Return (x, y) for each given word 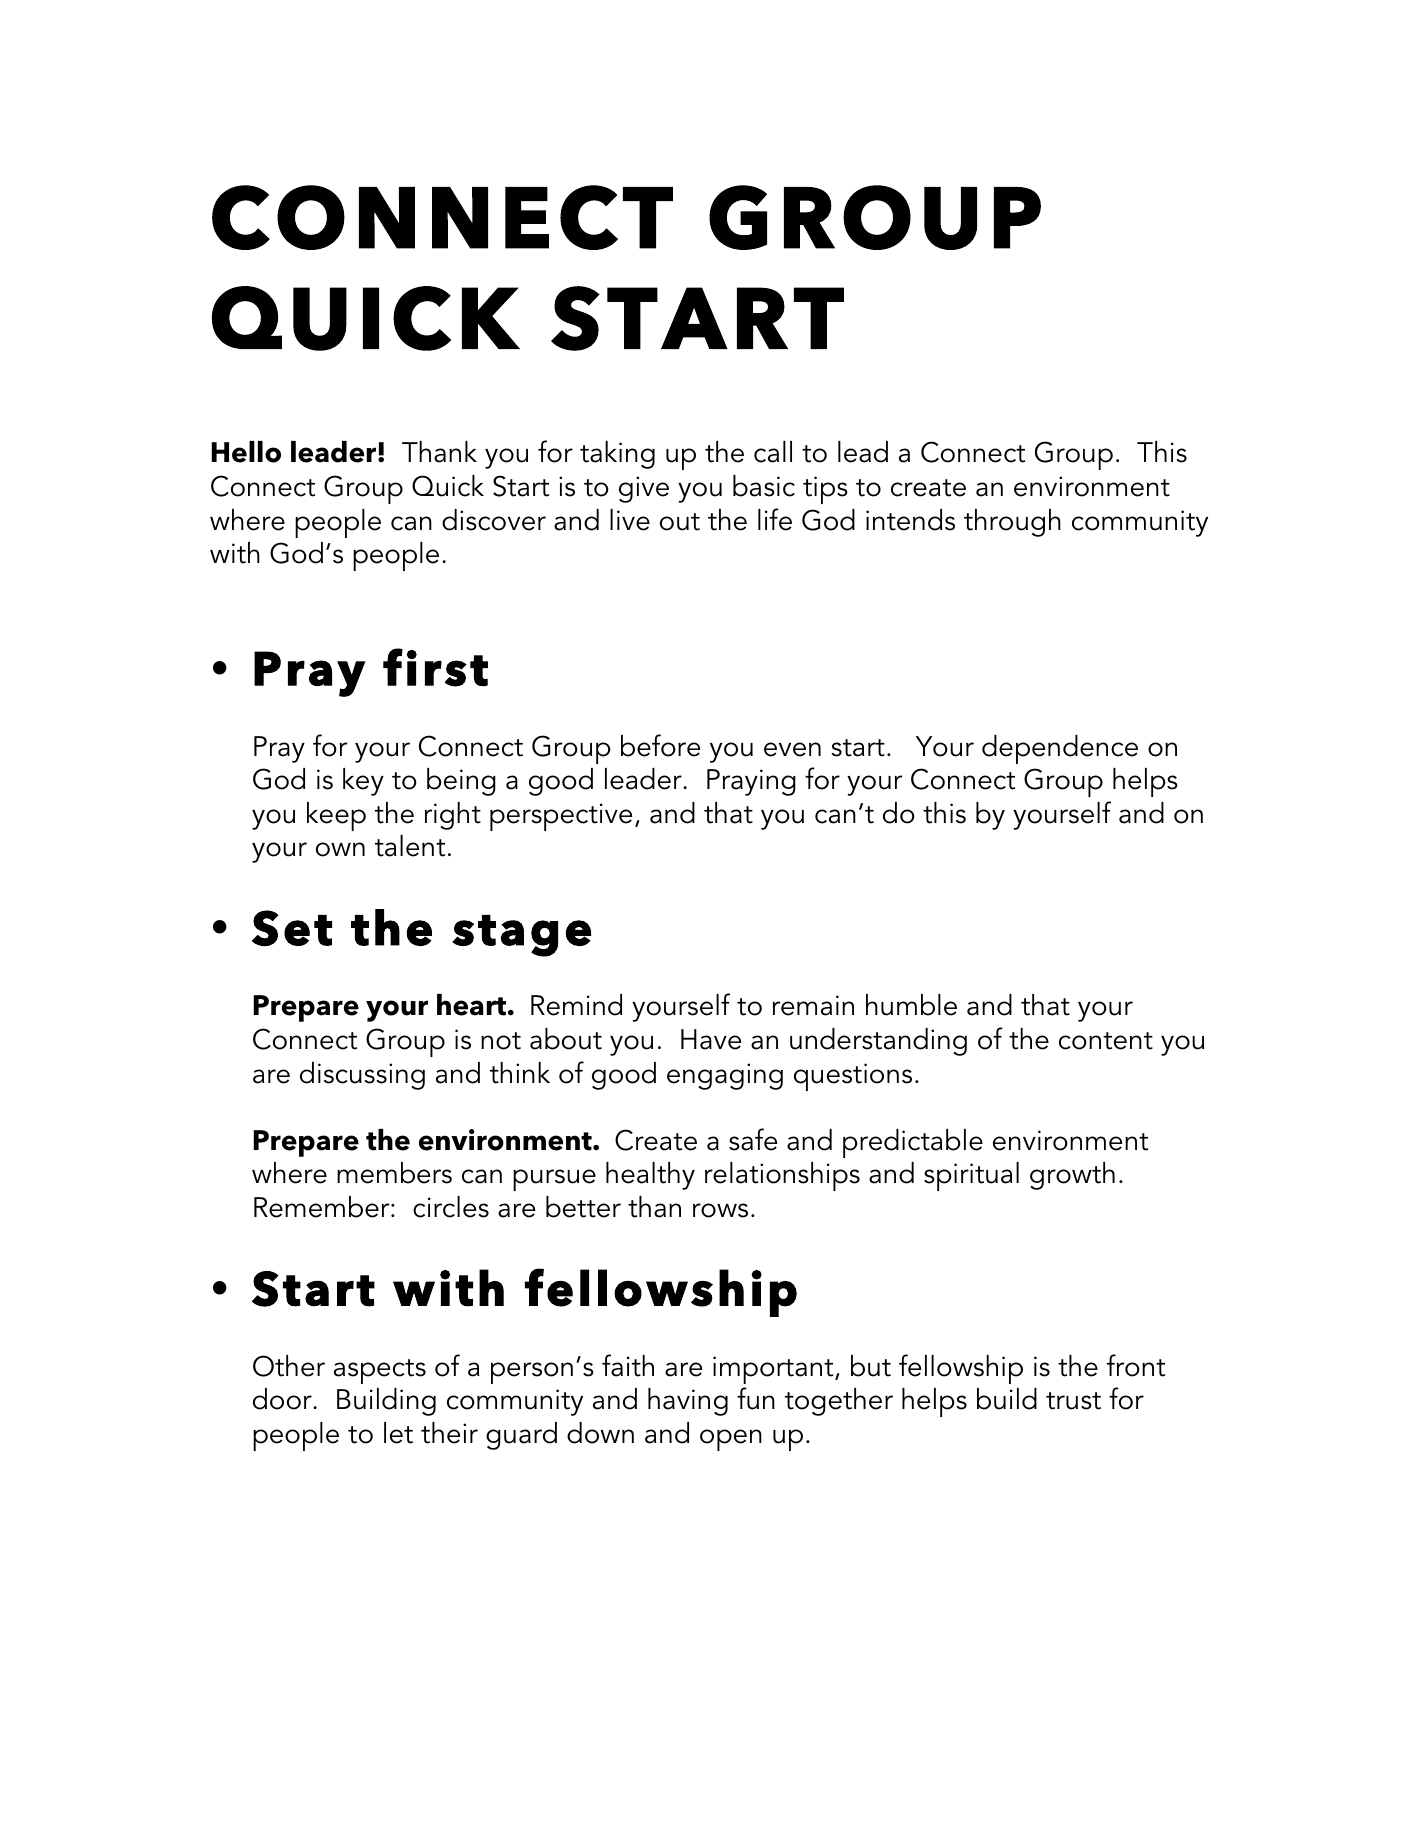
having (688, 1402)
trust (1073, 1401)
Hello (246, 452)
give (644, 489)
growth (1072, 1176)
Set (292, 928)
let (398, 1433)
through (1012, 523)
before (661, 745)
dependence (1060, 749)
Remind (576, 1005)
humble (911, 1005)
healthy (650, 1176)
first (435, 667)
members (394, 1173)
